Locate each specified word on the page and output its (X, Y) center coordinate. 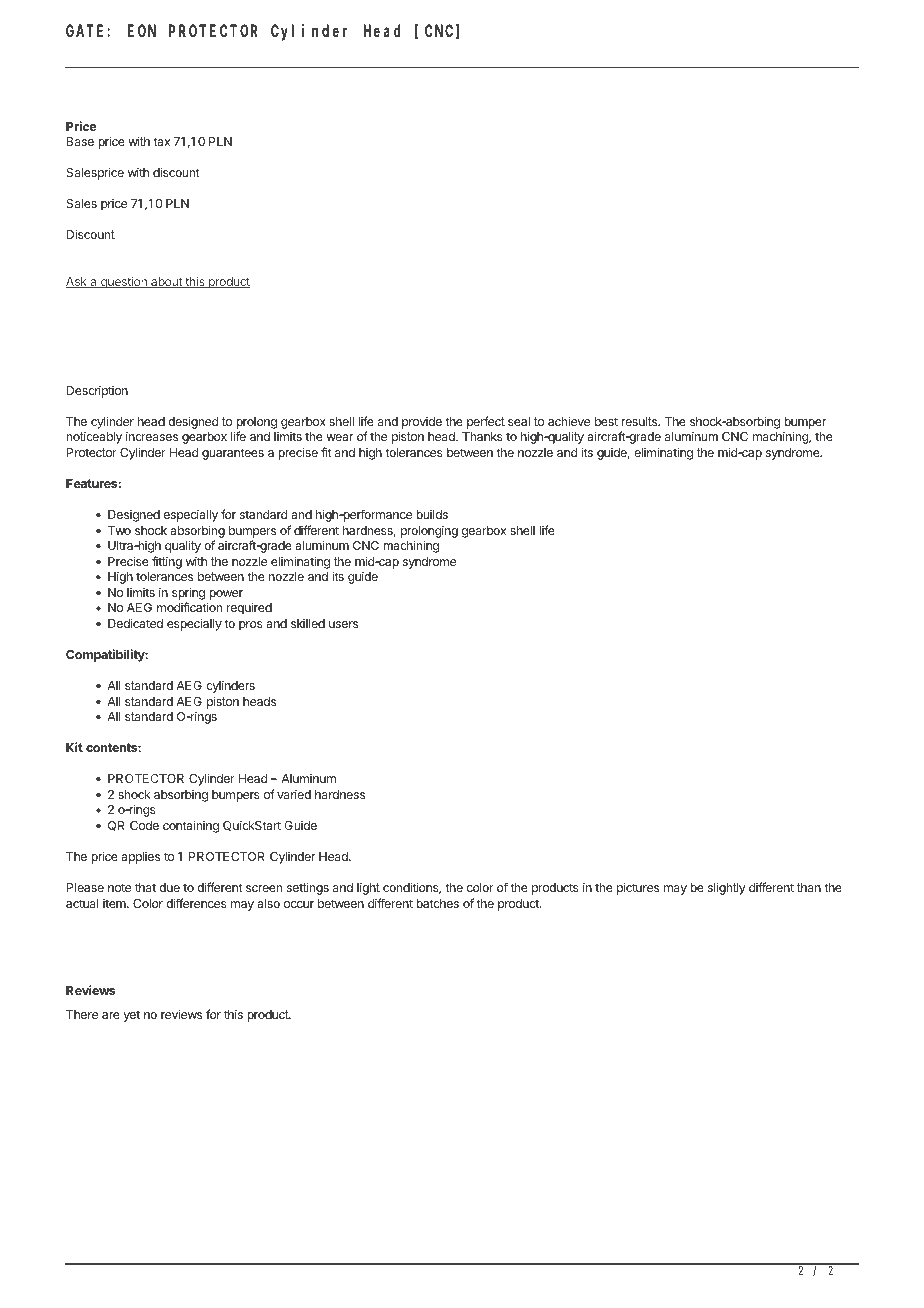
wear (339, 437)
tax (161, 141)
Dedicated (135, 623)
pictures (638, 888)
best (606, 421)
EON (142, 31)
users (343, 624)
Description (97, 391)
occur (299, 904)
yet (131, 1016)
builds (432, 514)
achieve (569, 421)
